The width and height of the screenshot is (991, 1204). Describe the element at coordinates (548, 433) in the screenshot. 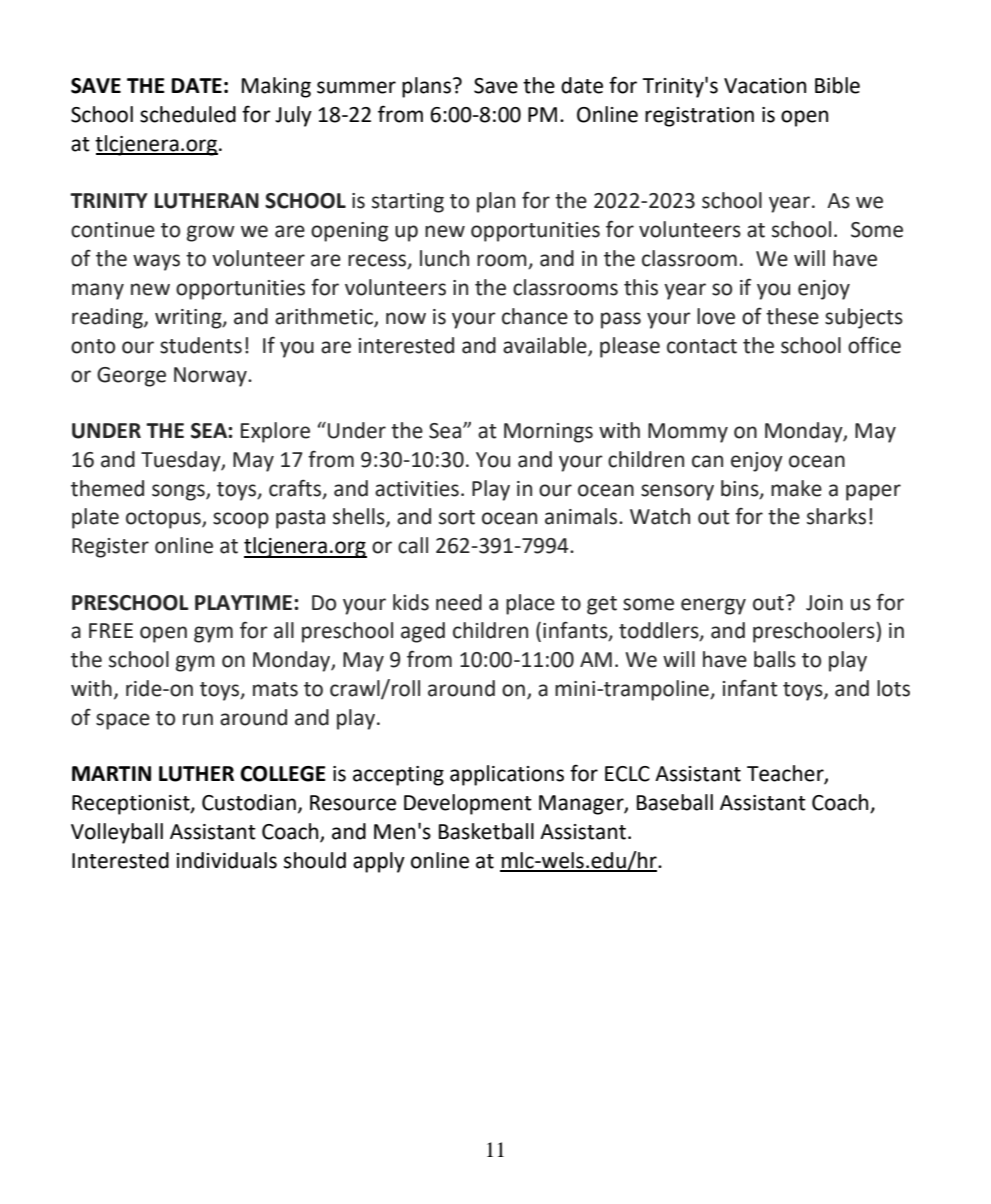

I see `Mornings` at that location.
